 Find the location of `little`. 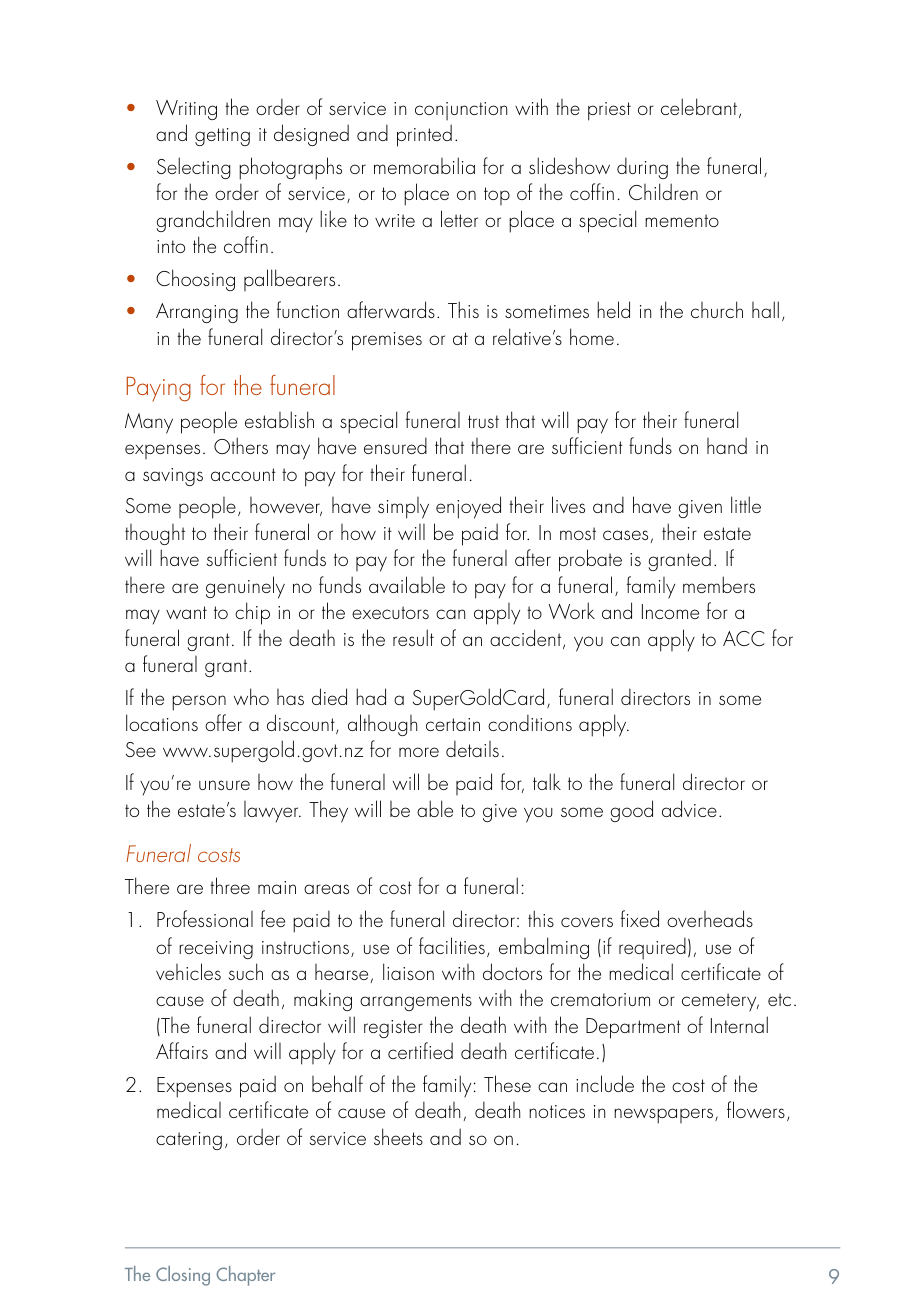

little is located at coordinates (746, 504).
